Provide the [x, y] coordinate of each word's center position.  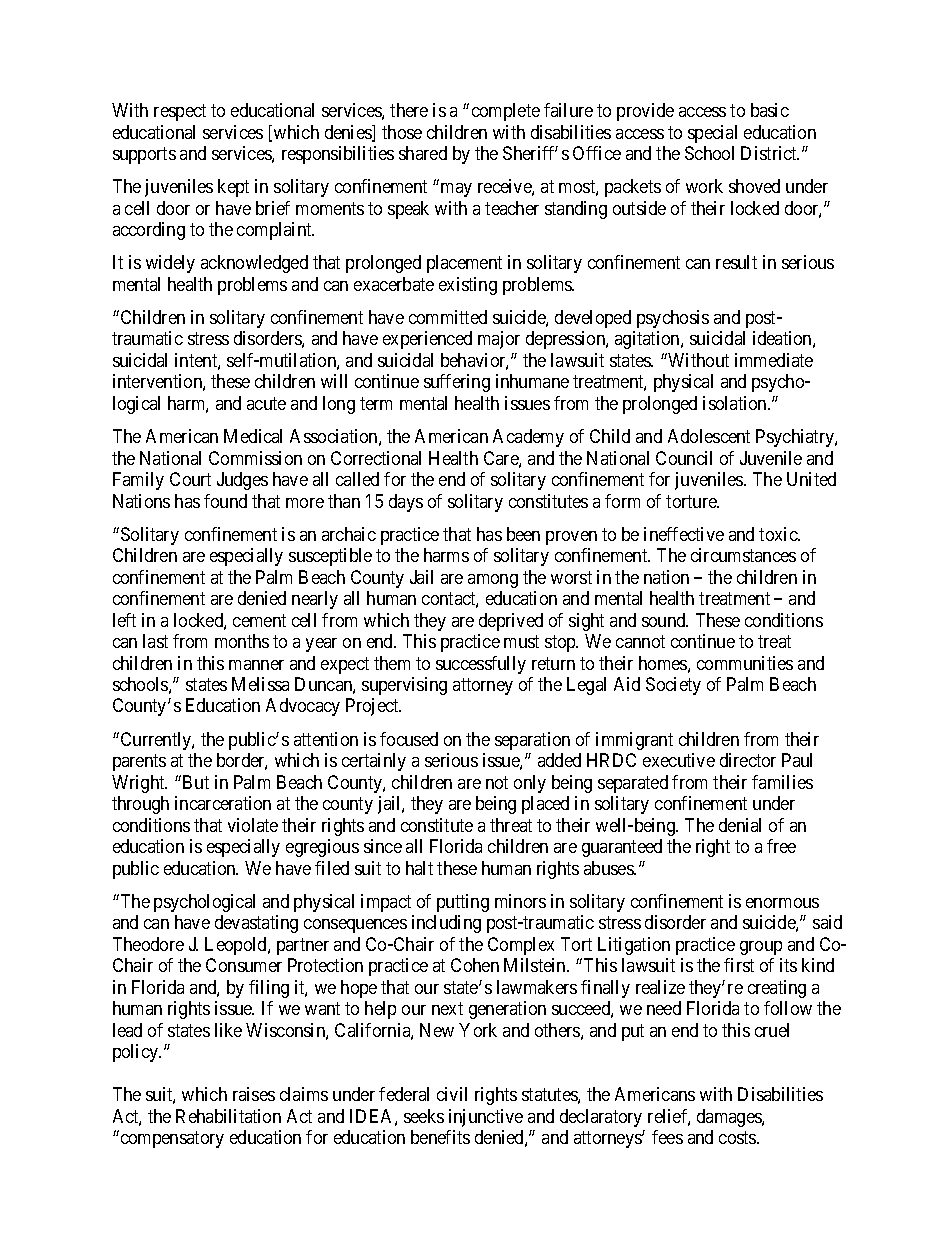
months [242, 641]
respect [180, 112]
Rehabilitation [228, 1116]
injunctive [486, 1118]
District [770, 153]
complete [506, 112]
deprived [511, 622]
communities [745, 663]
